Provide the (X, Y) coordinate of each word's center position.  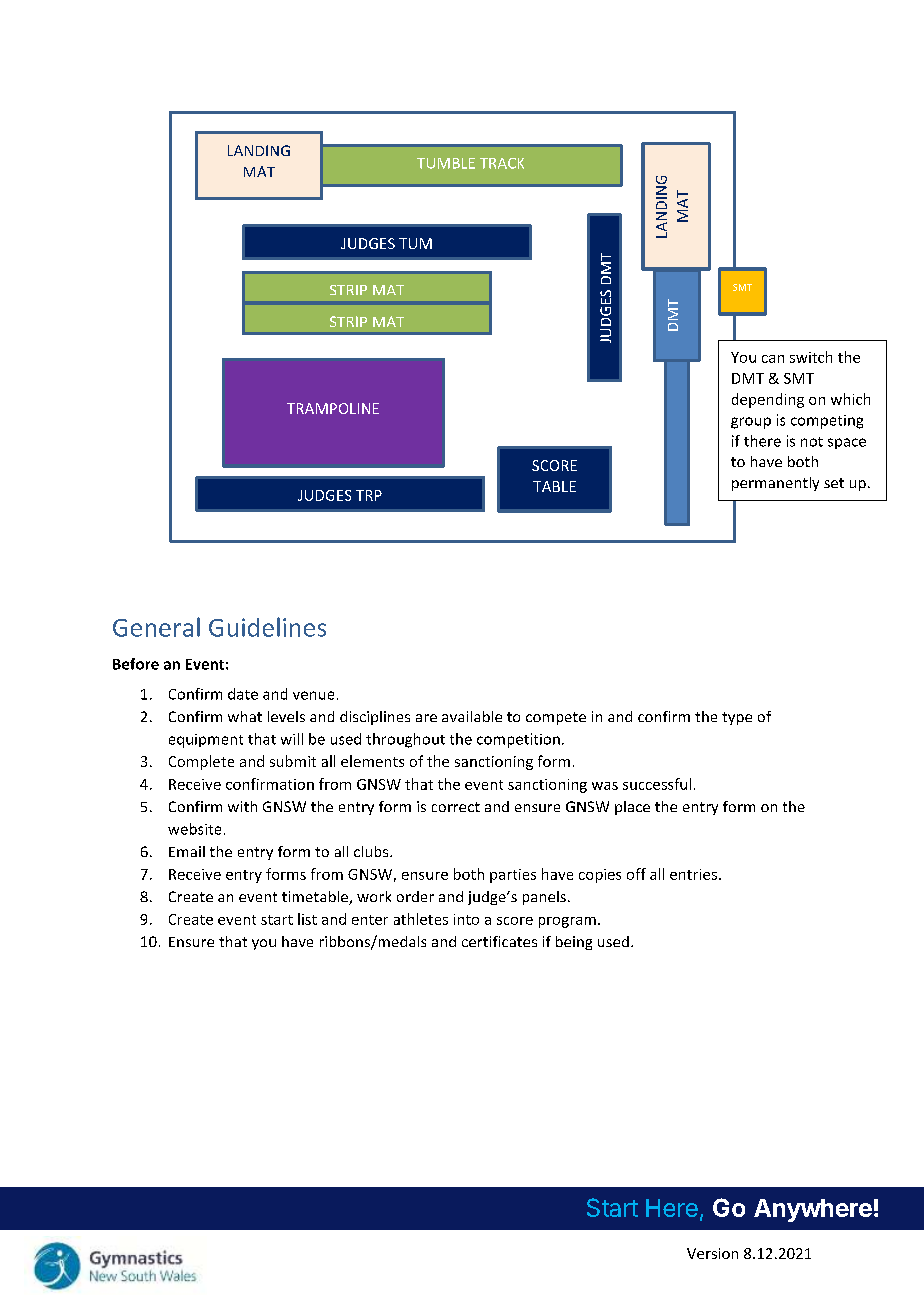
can (773, 359)
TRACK (502, 163)
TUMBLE (446, 163)
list (307, 919)
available (472, 716)
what (245, 716)
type (737, 718)
